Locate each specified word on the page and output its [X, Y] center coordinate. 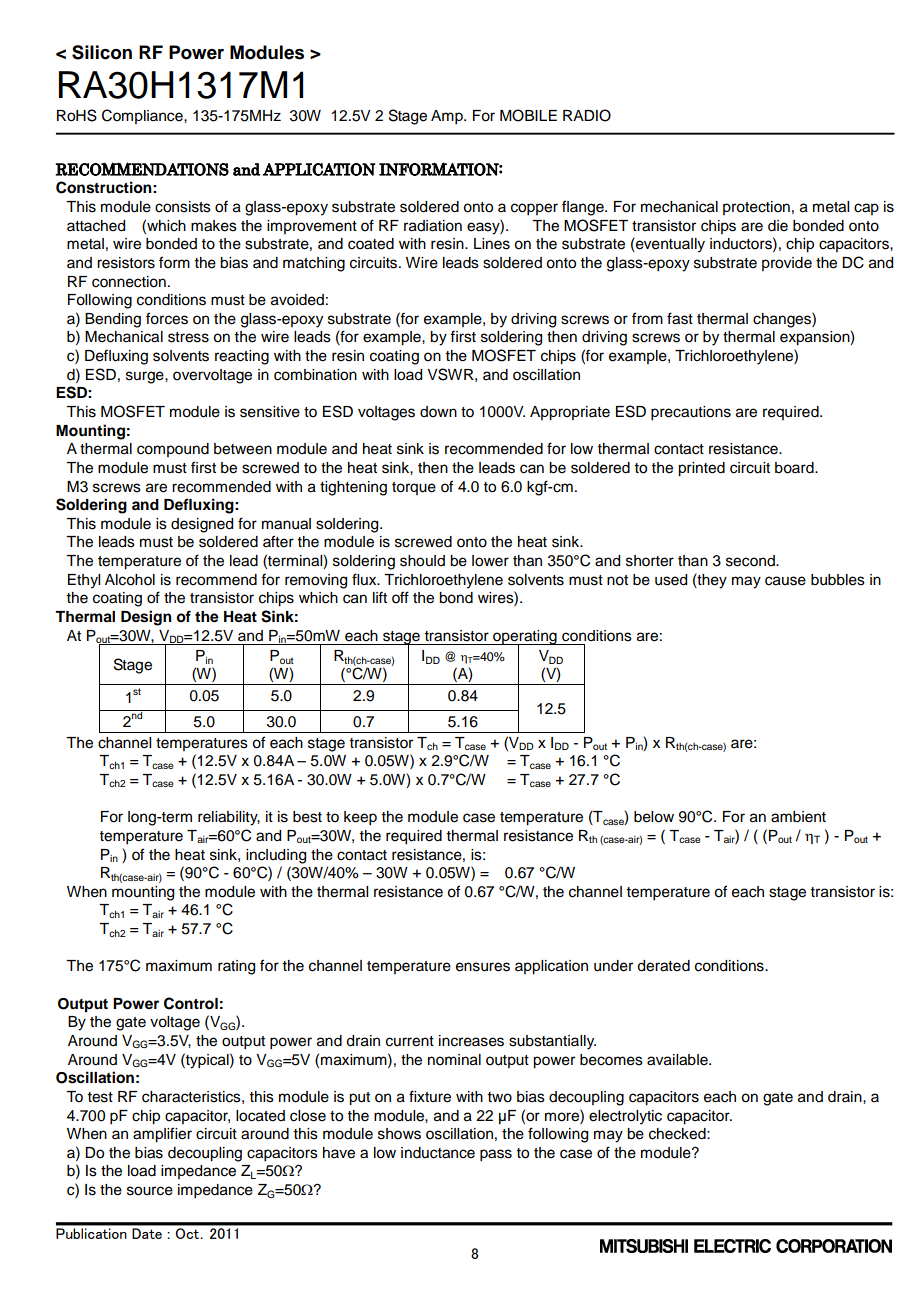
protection [756, 208]
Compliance [143, 116]
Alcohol [130, 580]
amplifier [162, 1135]
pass [496, 1155]
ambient [798, 817]
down [438, 412]
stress [188, 337]
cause [785, 581]
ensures [483, 967]
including [276, 856]
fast [680, 318]
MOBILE [528, 115]
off [400, 597]
